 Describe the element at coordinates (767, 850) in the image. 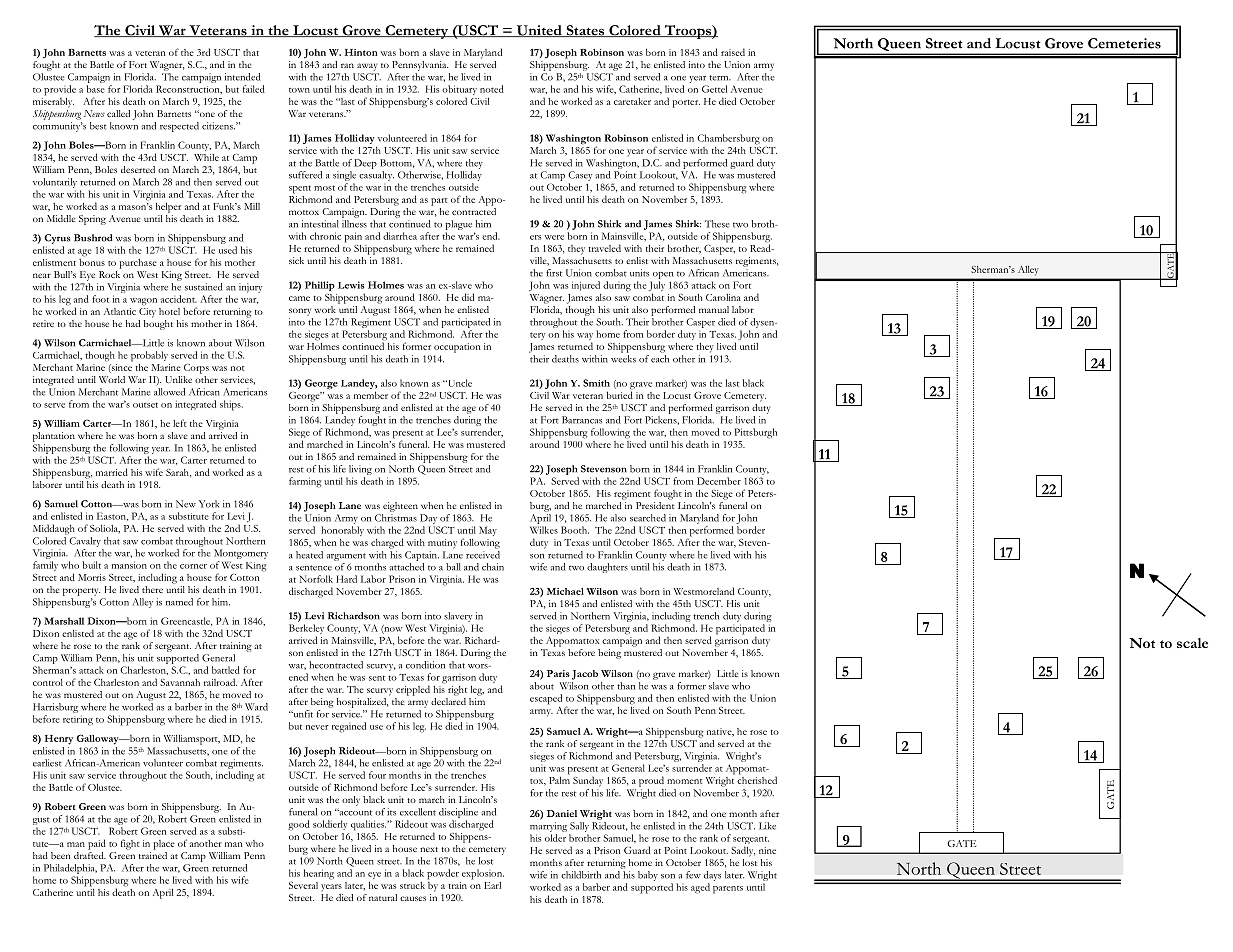

I see `nine` at that location.
